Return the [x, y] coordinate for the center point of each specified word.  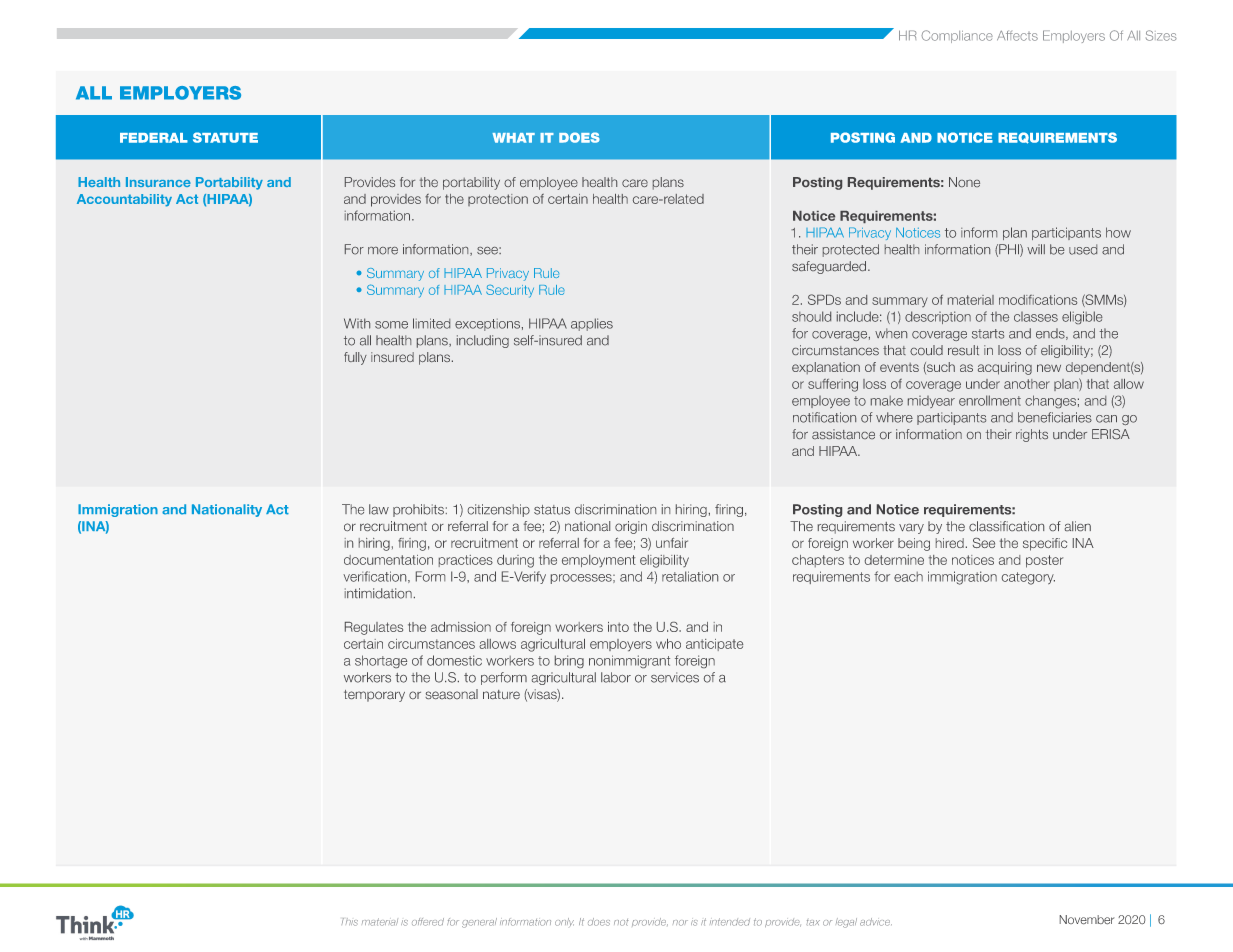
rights [1032, 435]
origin [631, 527]
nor [680, 923]
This [350, 922]
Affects [1017, 35]
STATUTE [225, 137]
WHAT [513, 138]
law [379, 509]
